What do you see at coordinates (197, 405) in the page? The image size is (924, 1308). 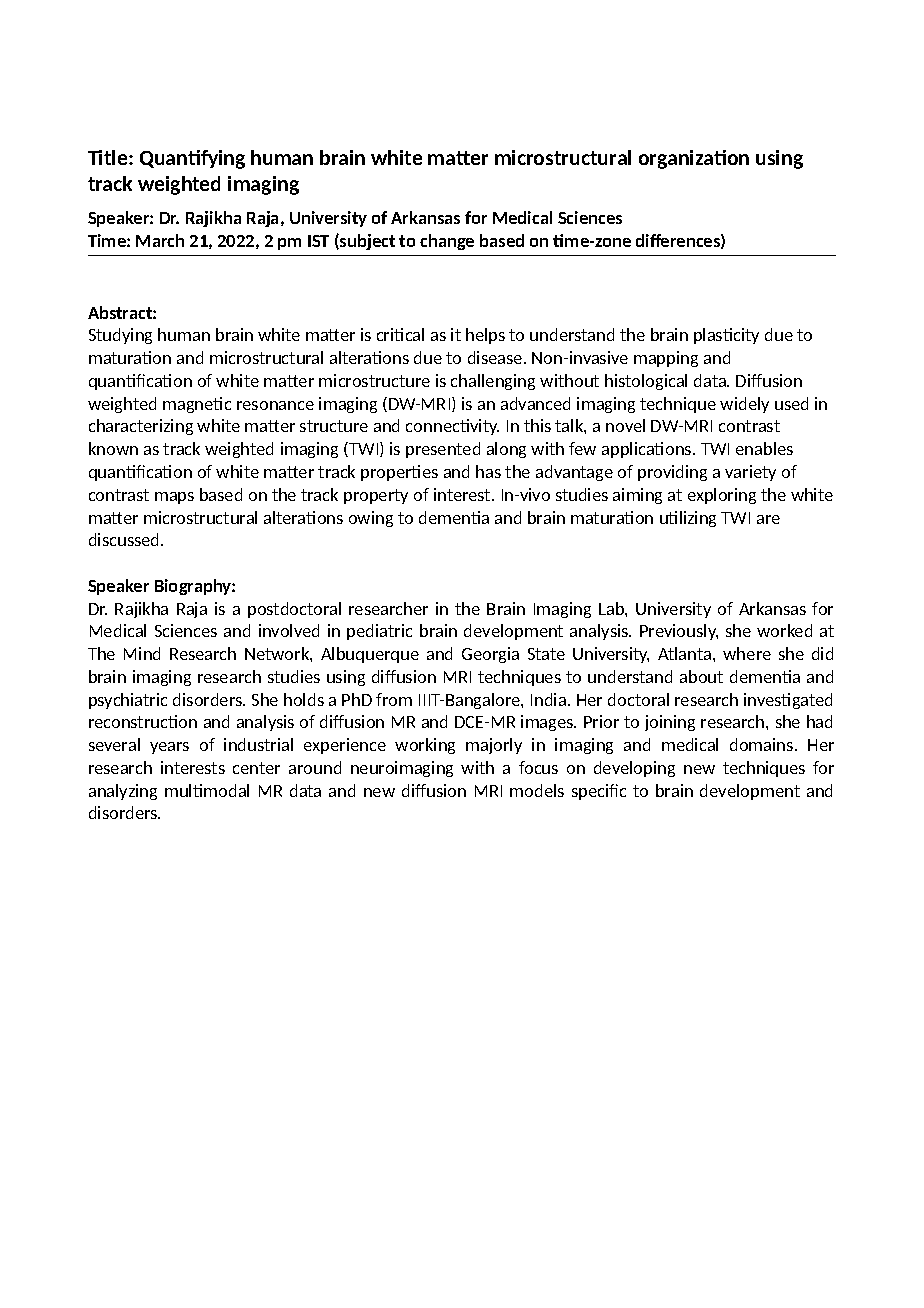 I see `magnetic` at bounding box center [197, 405].
